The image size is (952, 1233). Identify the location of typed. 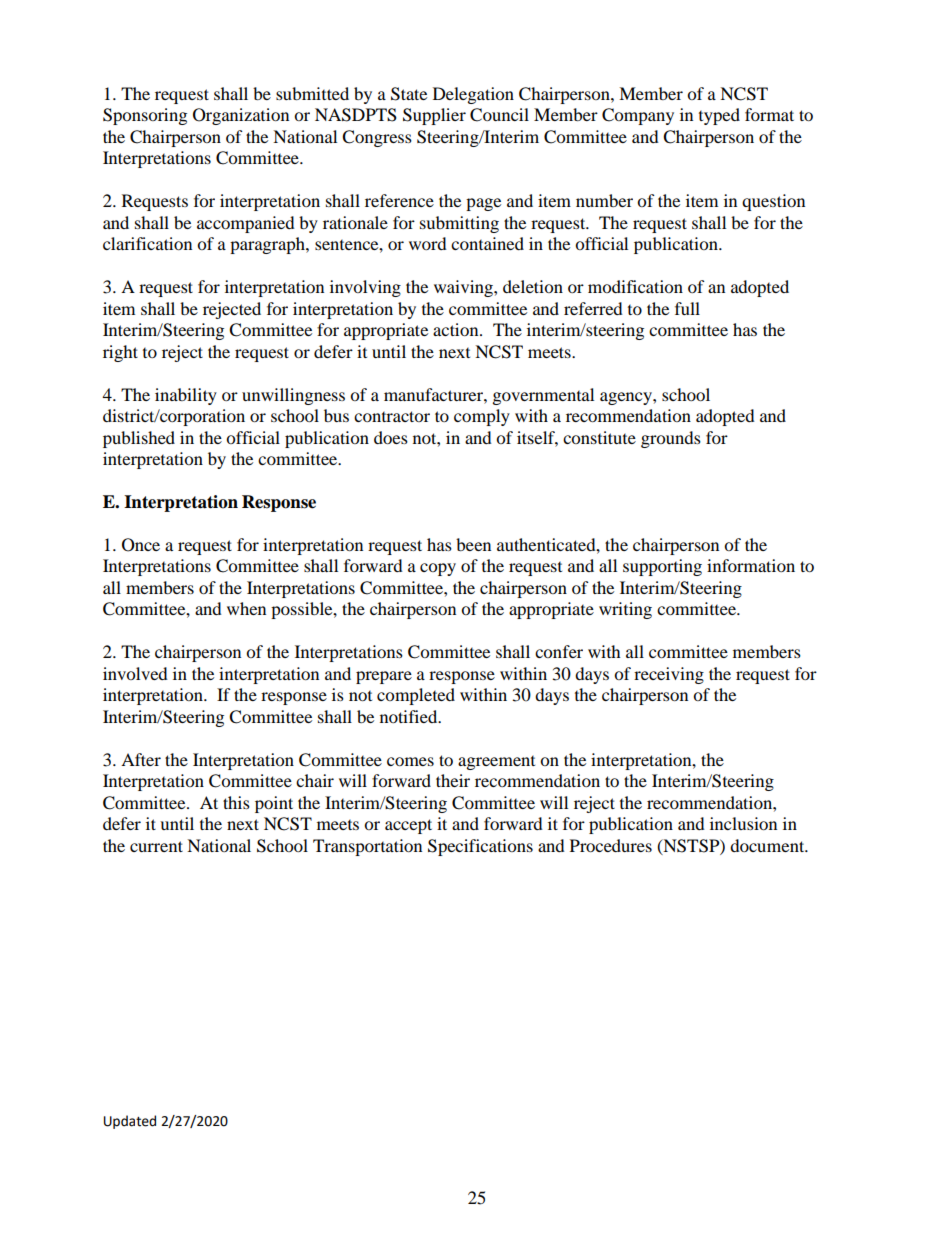
(719, 116).
